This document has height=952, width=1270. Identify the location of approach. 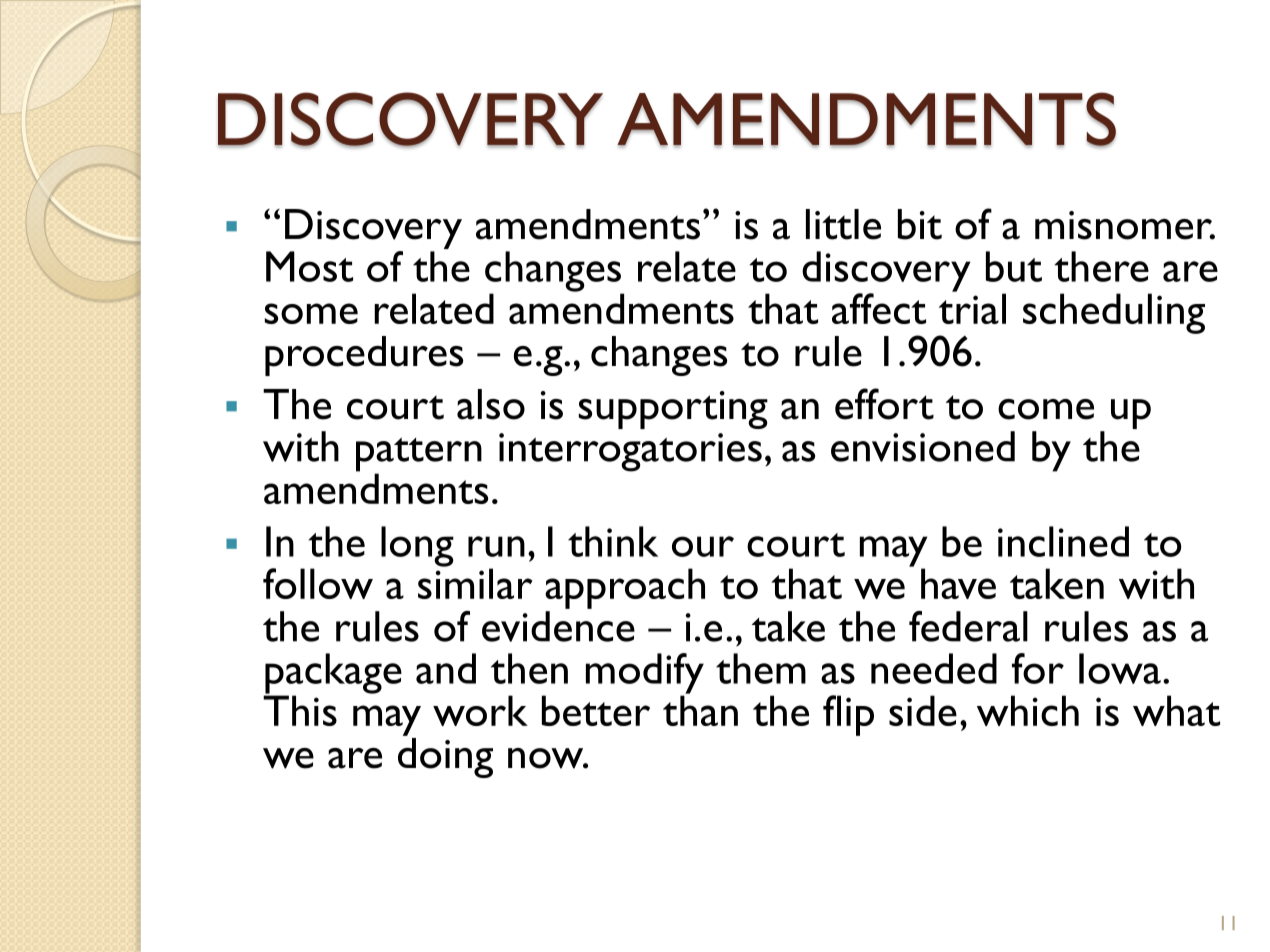
(625, 588).
